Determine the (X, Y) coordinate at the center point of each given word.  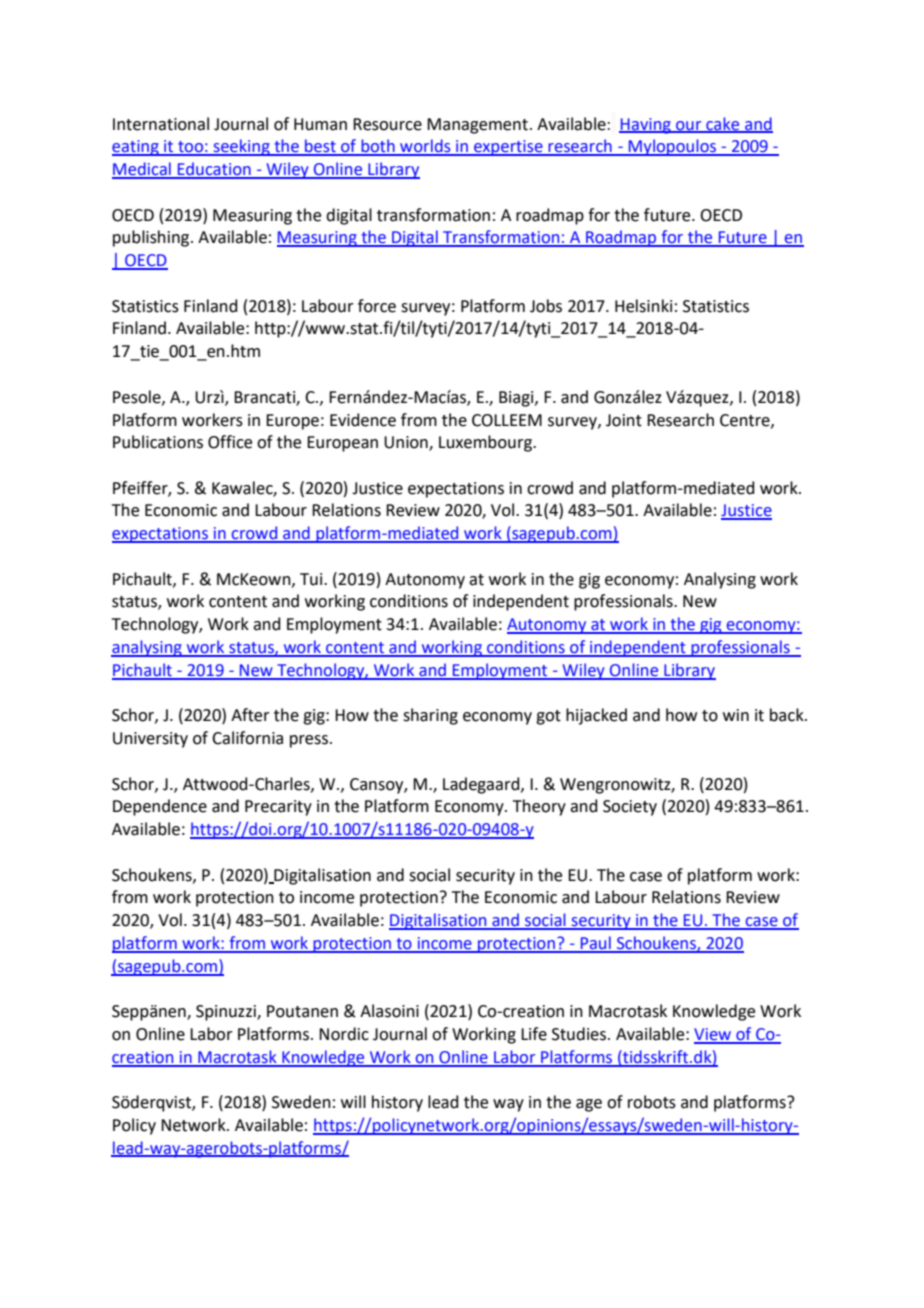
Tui (312, 579)
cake (723, 124)
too (190, 148)
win (736, 715)
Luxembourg (486, 443)
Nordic (344, 1034)
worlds (425, 147)
